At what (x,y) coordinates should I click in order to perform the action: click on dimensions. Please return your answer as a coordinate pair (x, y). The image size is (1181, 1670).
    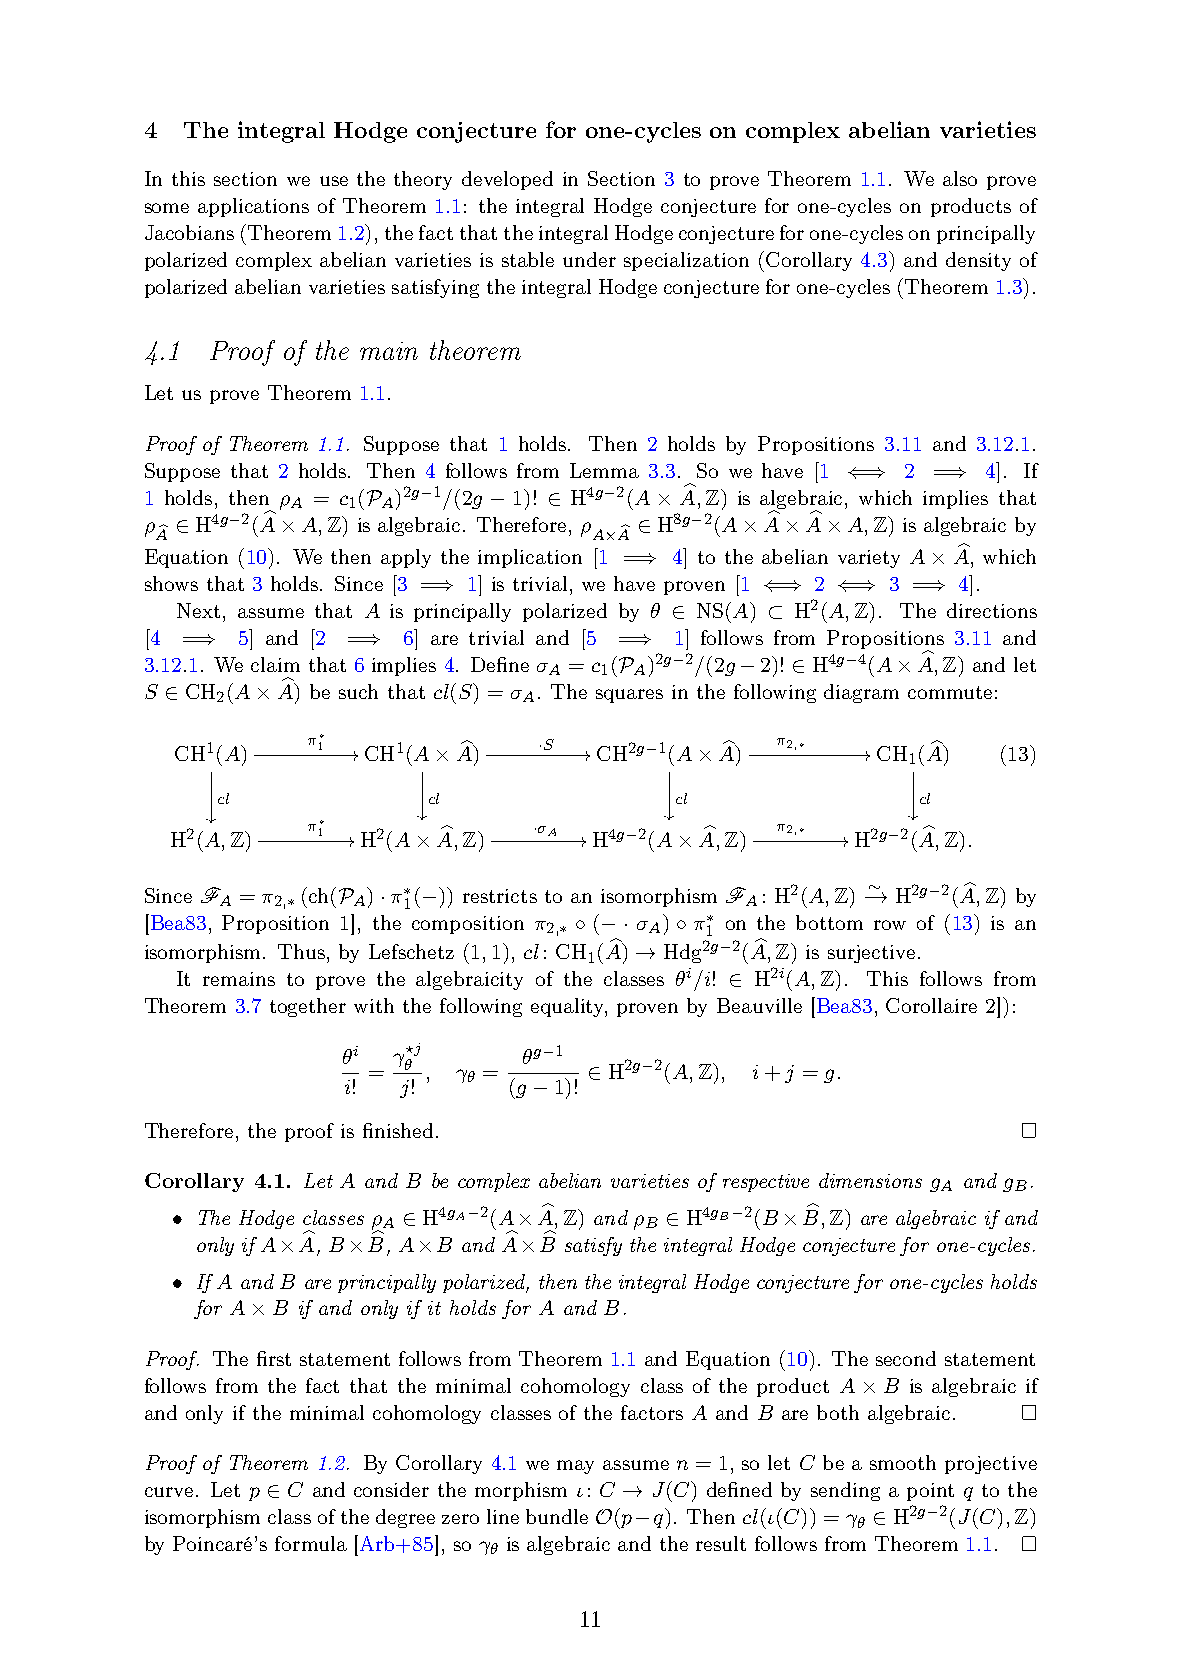
    Looking at the image, I should click on (870, 1180).
